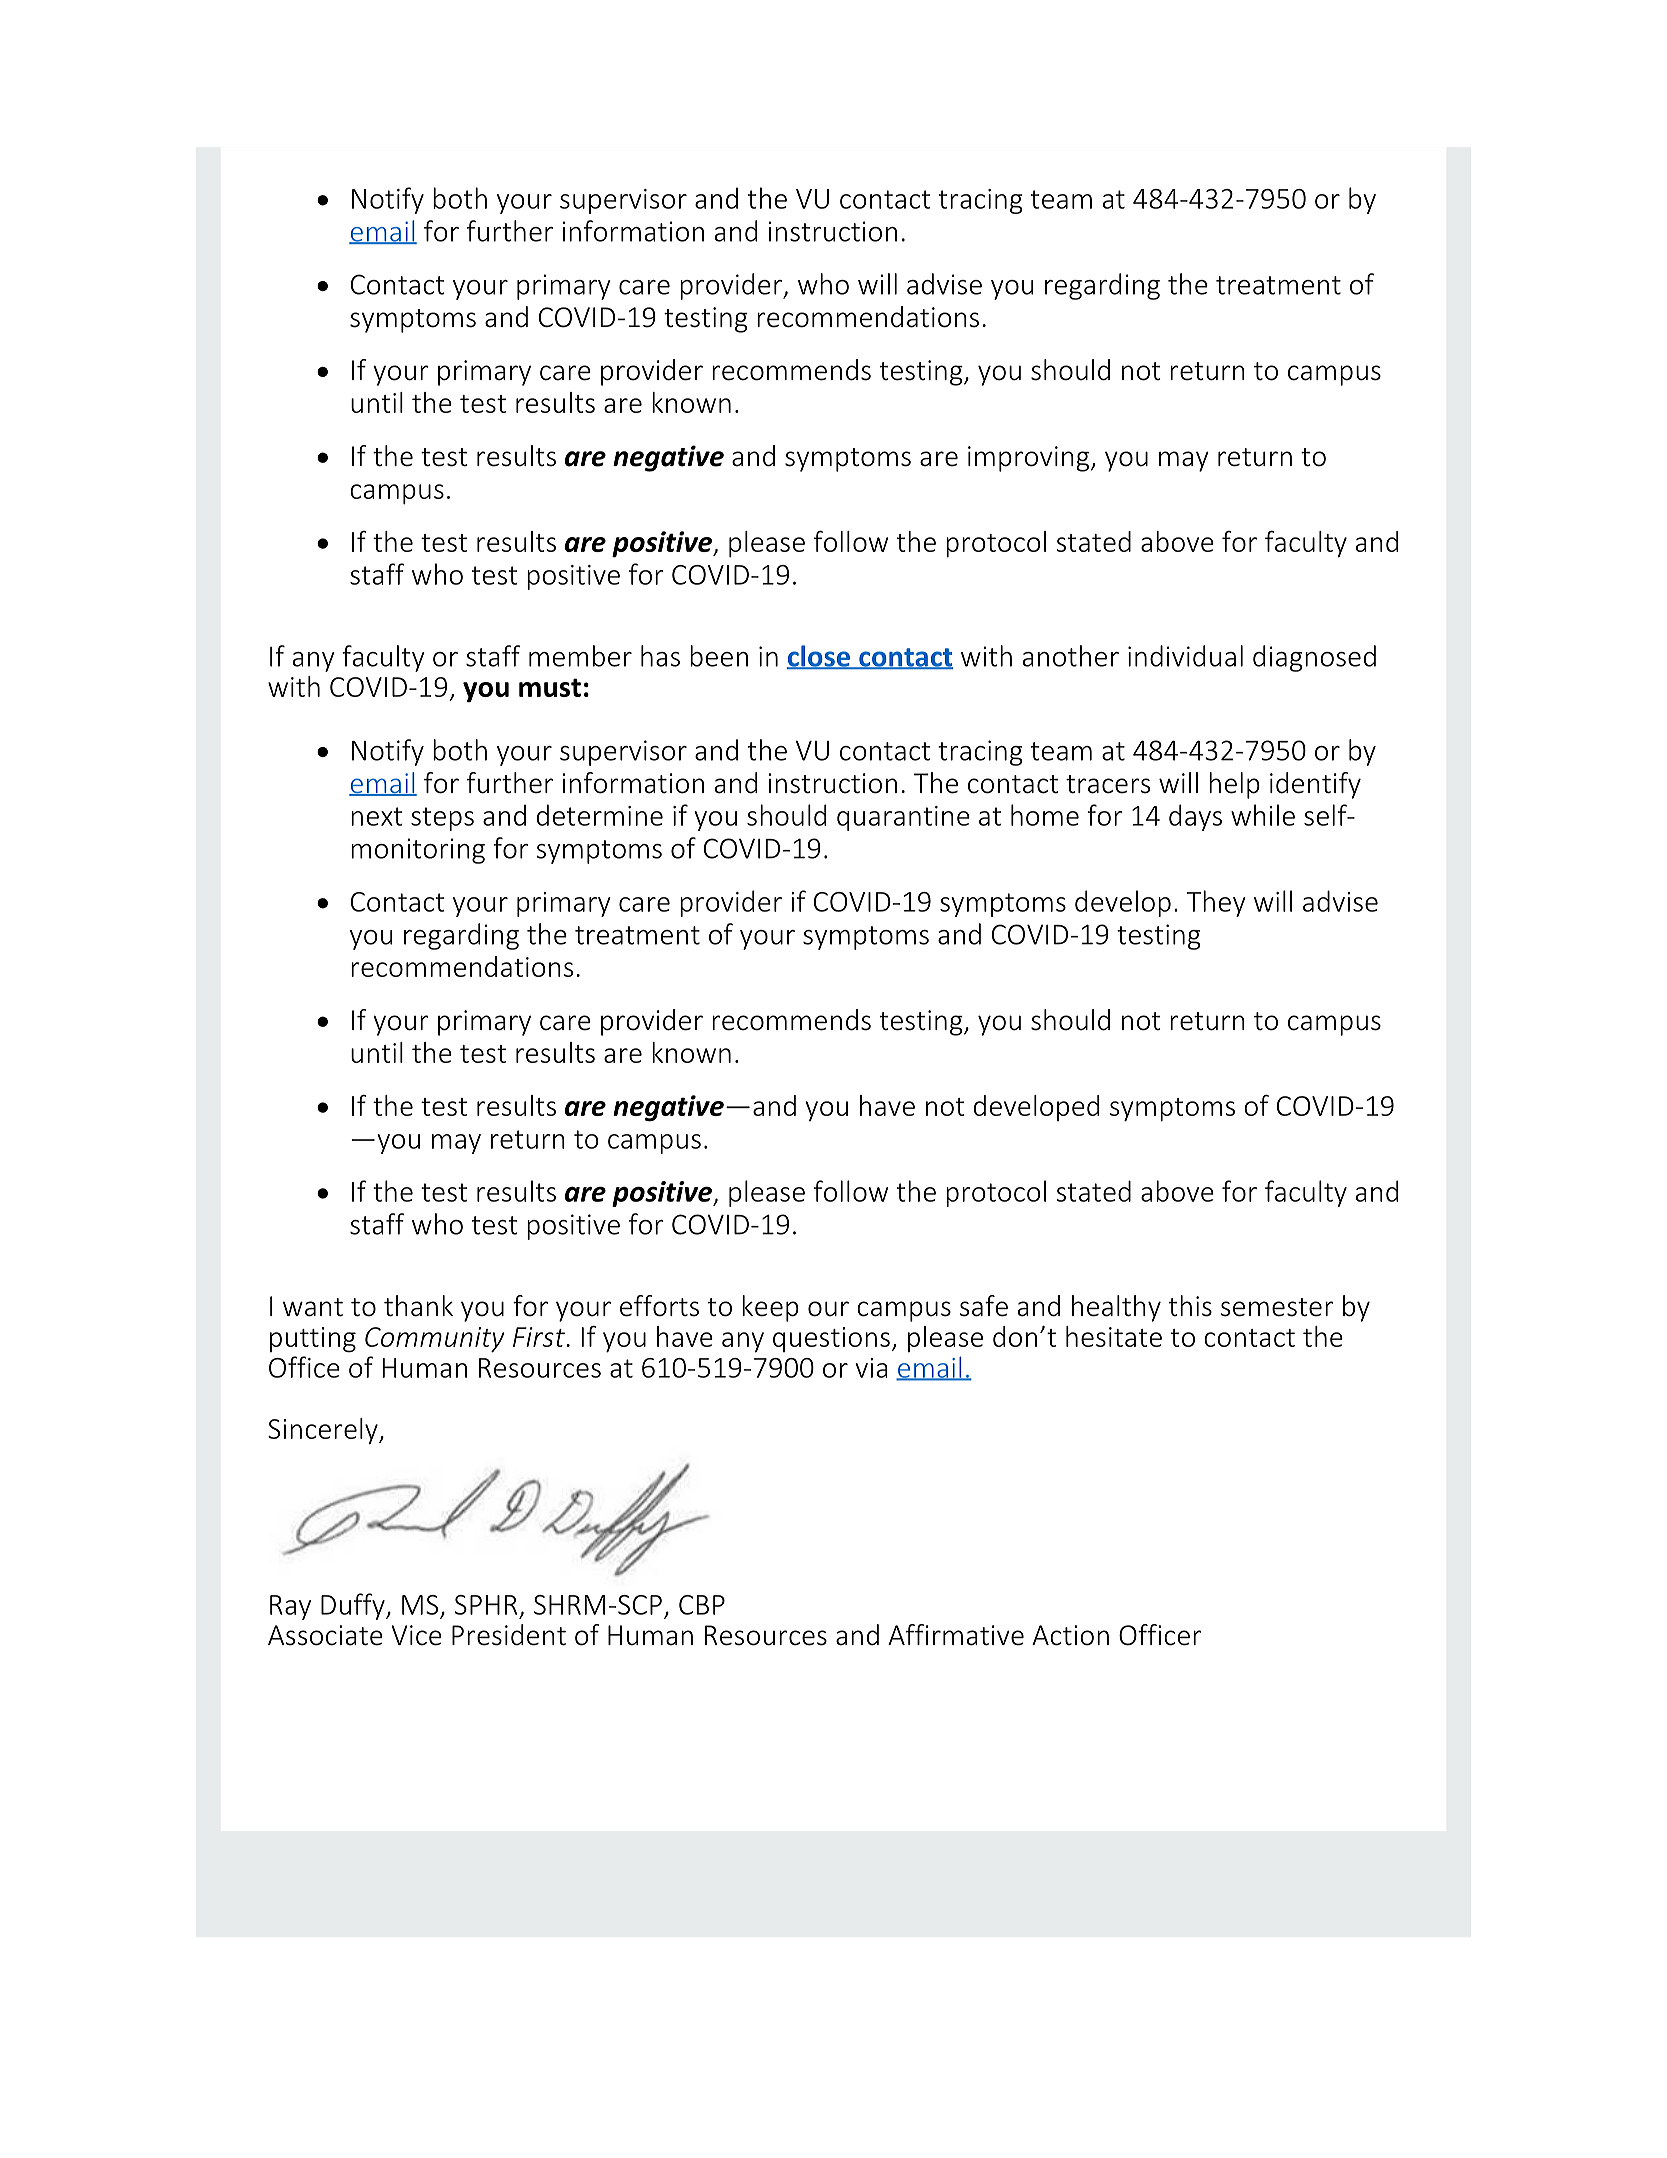  What do you see at coordinates (354, 1606) in the screenshot?
I see `Duffy` at bounding box center [354, 1606].
